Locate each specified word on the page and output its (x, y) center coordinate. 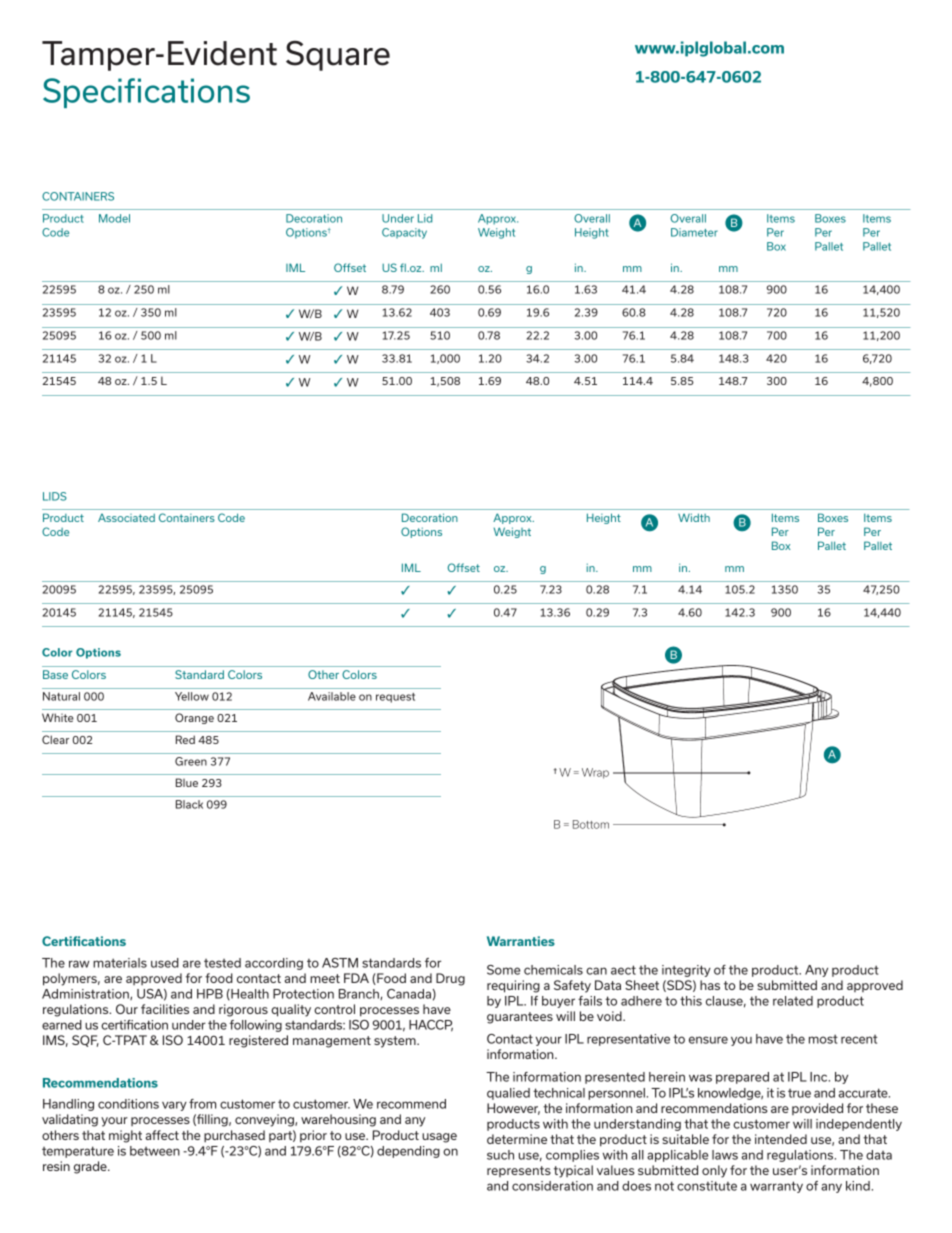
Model (114, 218)
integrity (686, 971)
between (155, 1151)
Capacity (404, 233)
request (395, 698)
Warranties (521, 941)
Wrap (595, 773)
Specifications (146, 93)
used (165, 963)
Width (694, 517)
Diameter (694, 232)
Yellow (192, 696)
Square (338, 55)
